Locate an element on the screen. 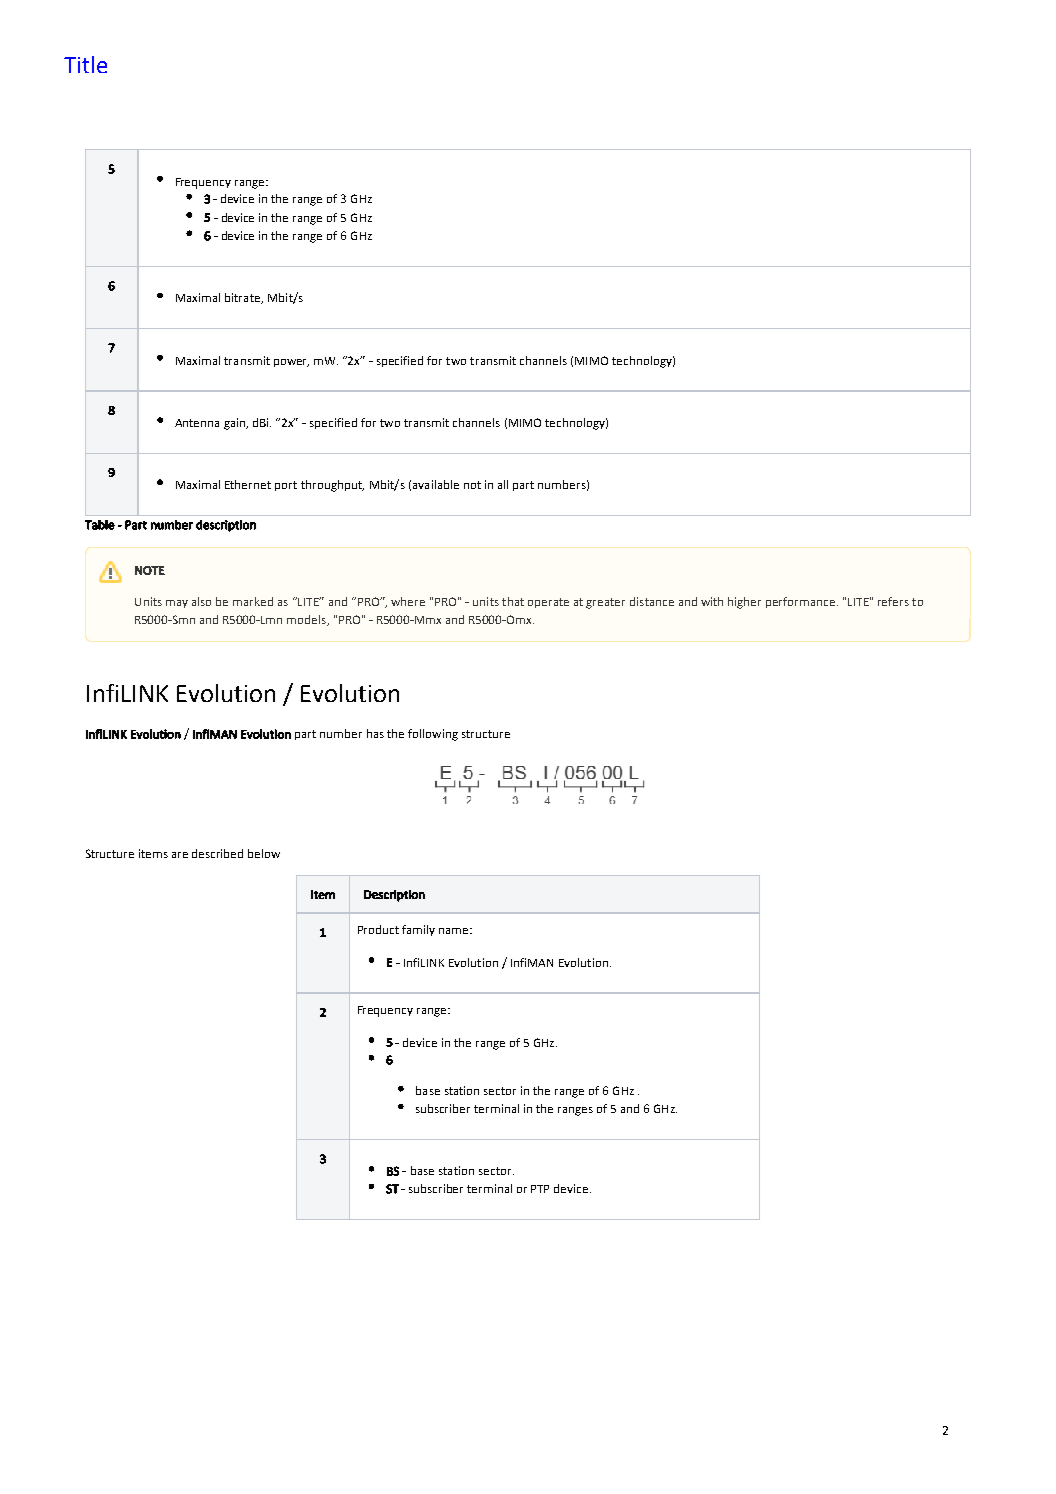 The width and height of the screenshot is (1056, 1494). family is located at coordinates (418, 930).
